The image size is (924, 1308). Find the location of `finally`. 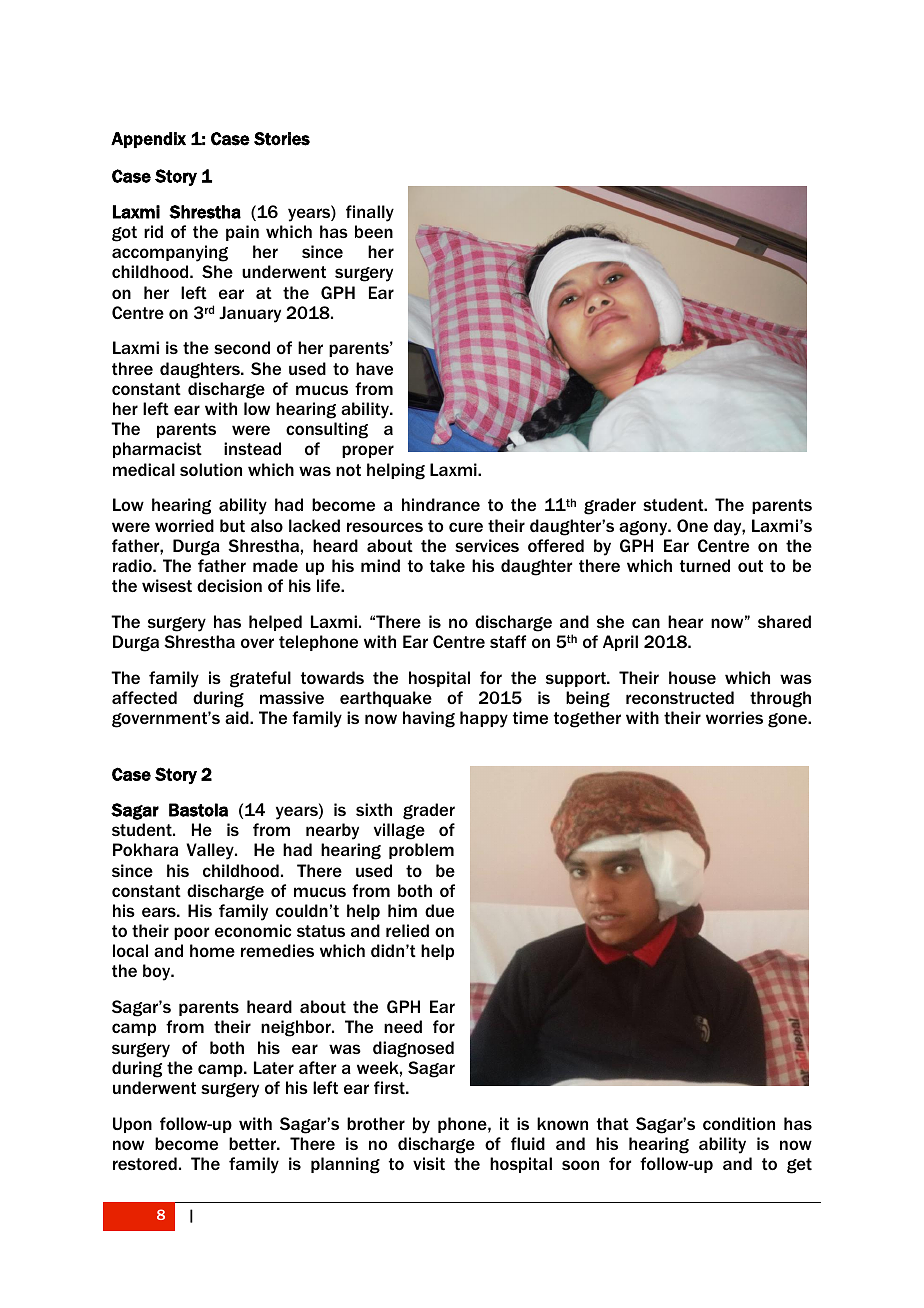

finally is located at coordinates (370, 213).
